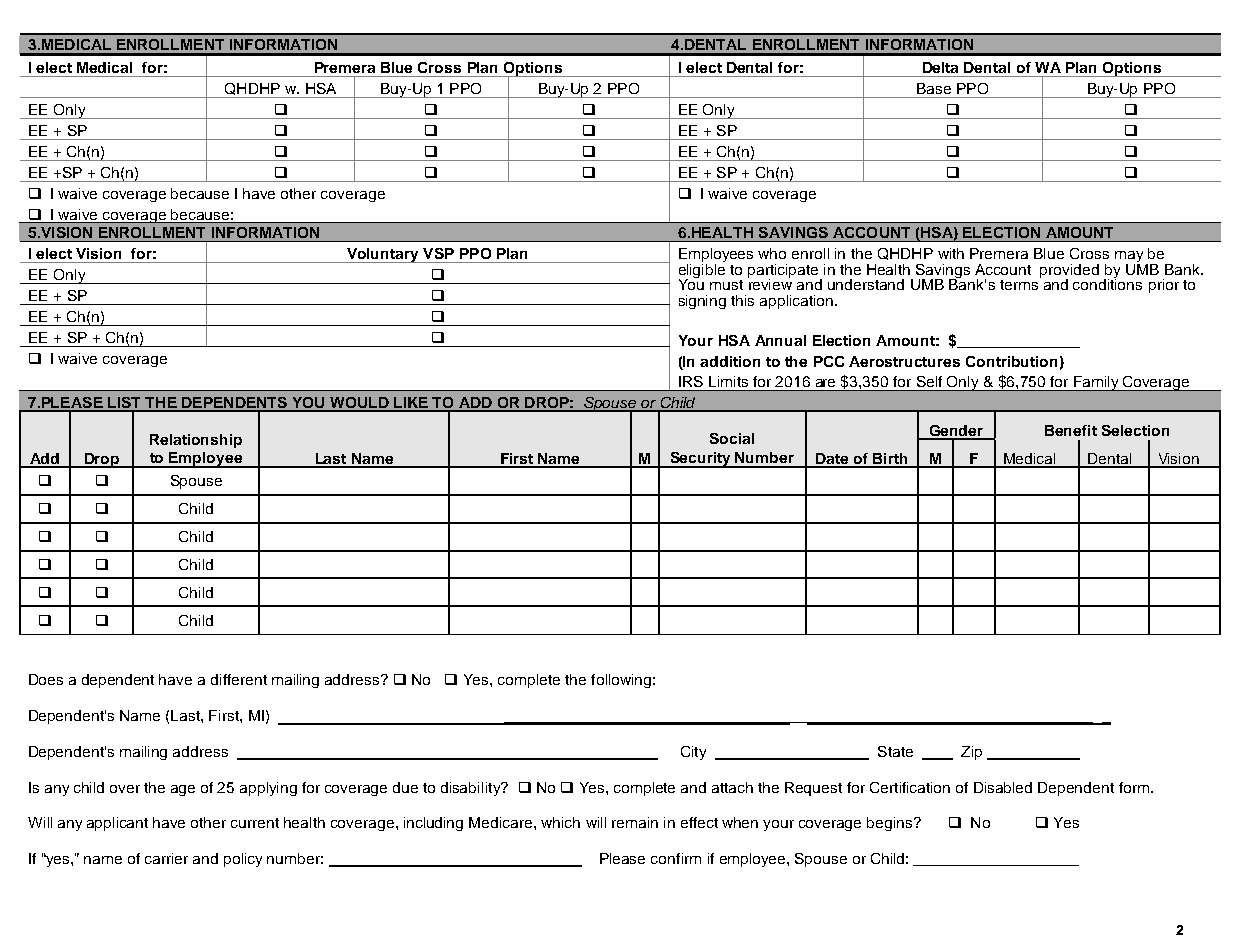 The height and width of the image is (952, 1233). Describe the element at coordinates (635, 822) in the image. I see `remain` at that location.
